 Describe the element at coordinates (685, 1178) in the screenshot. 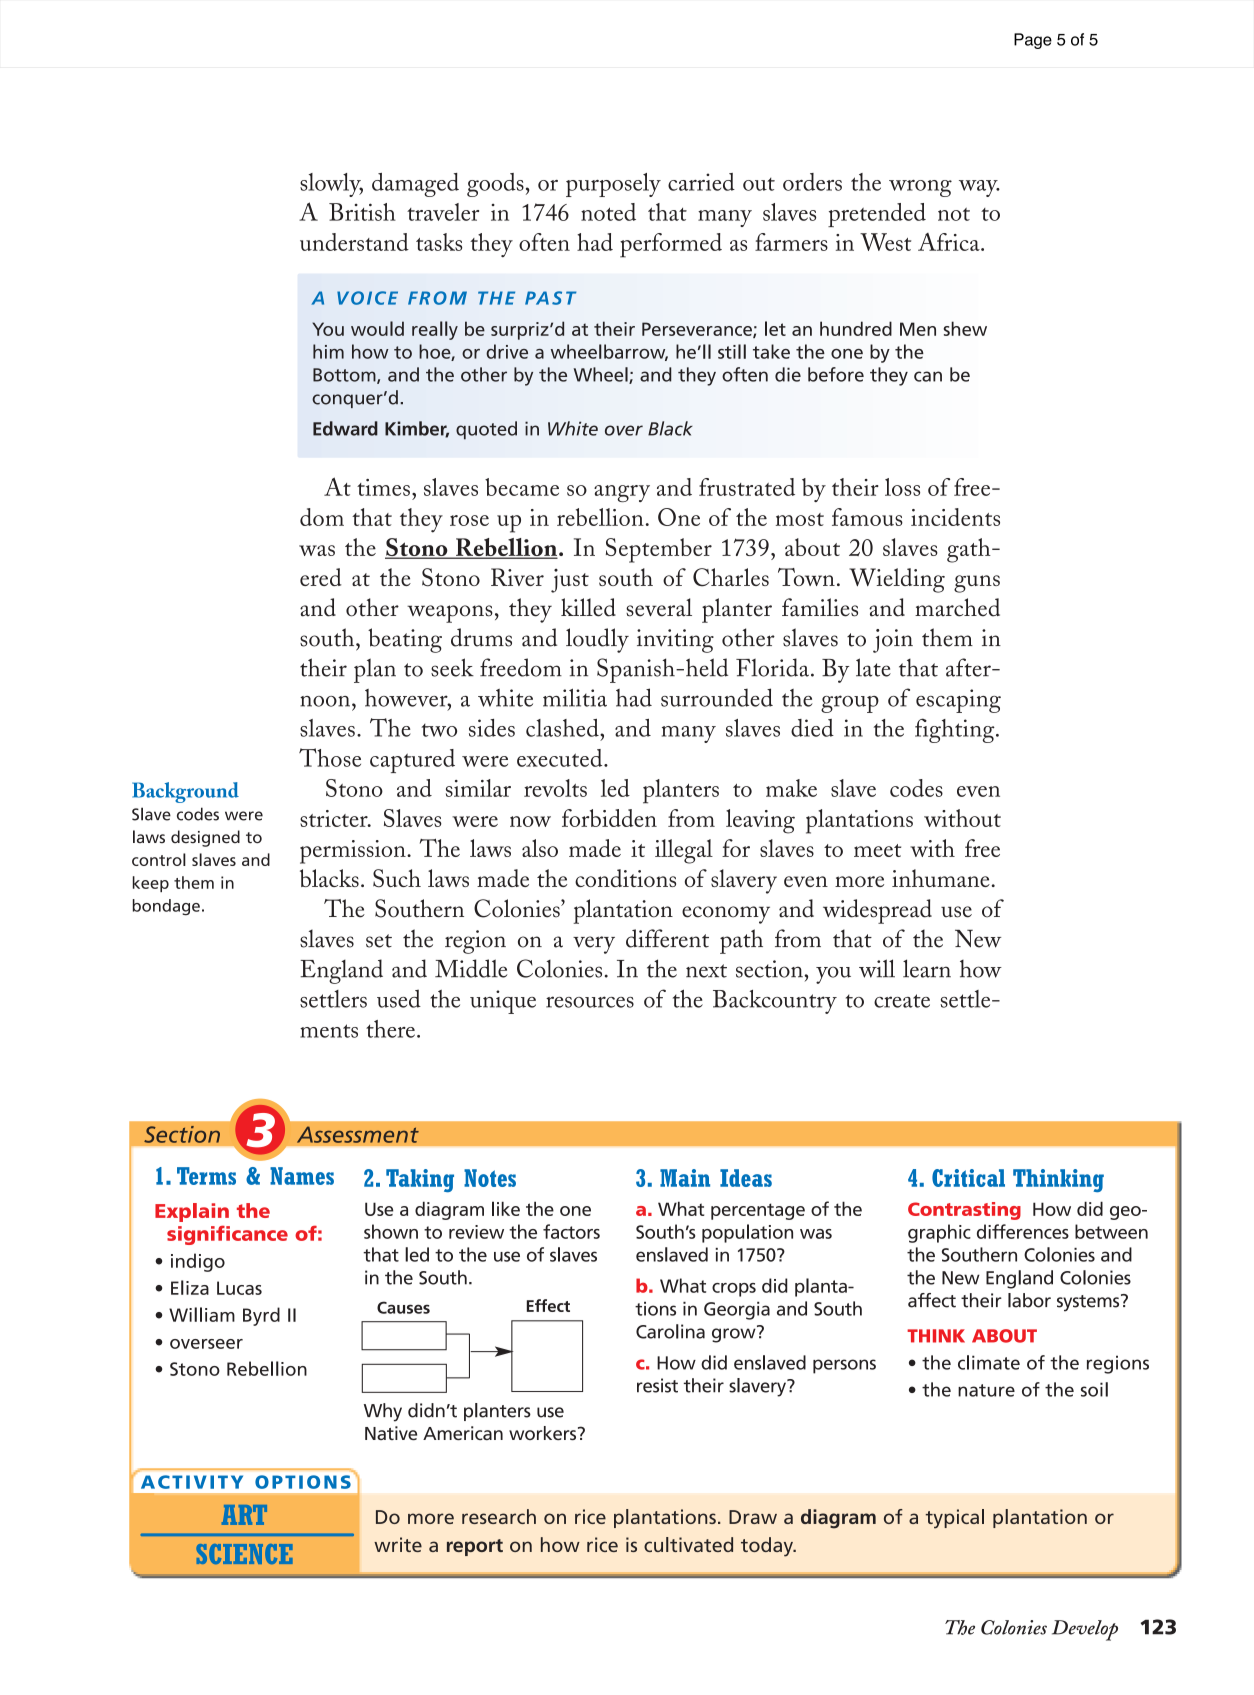

I see `Main` at that location.
